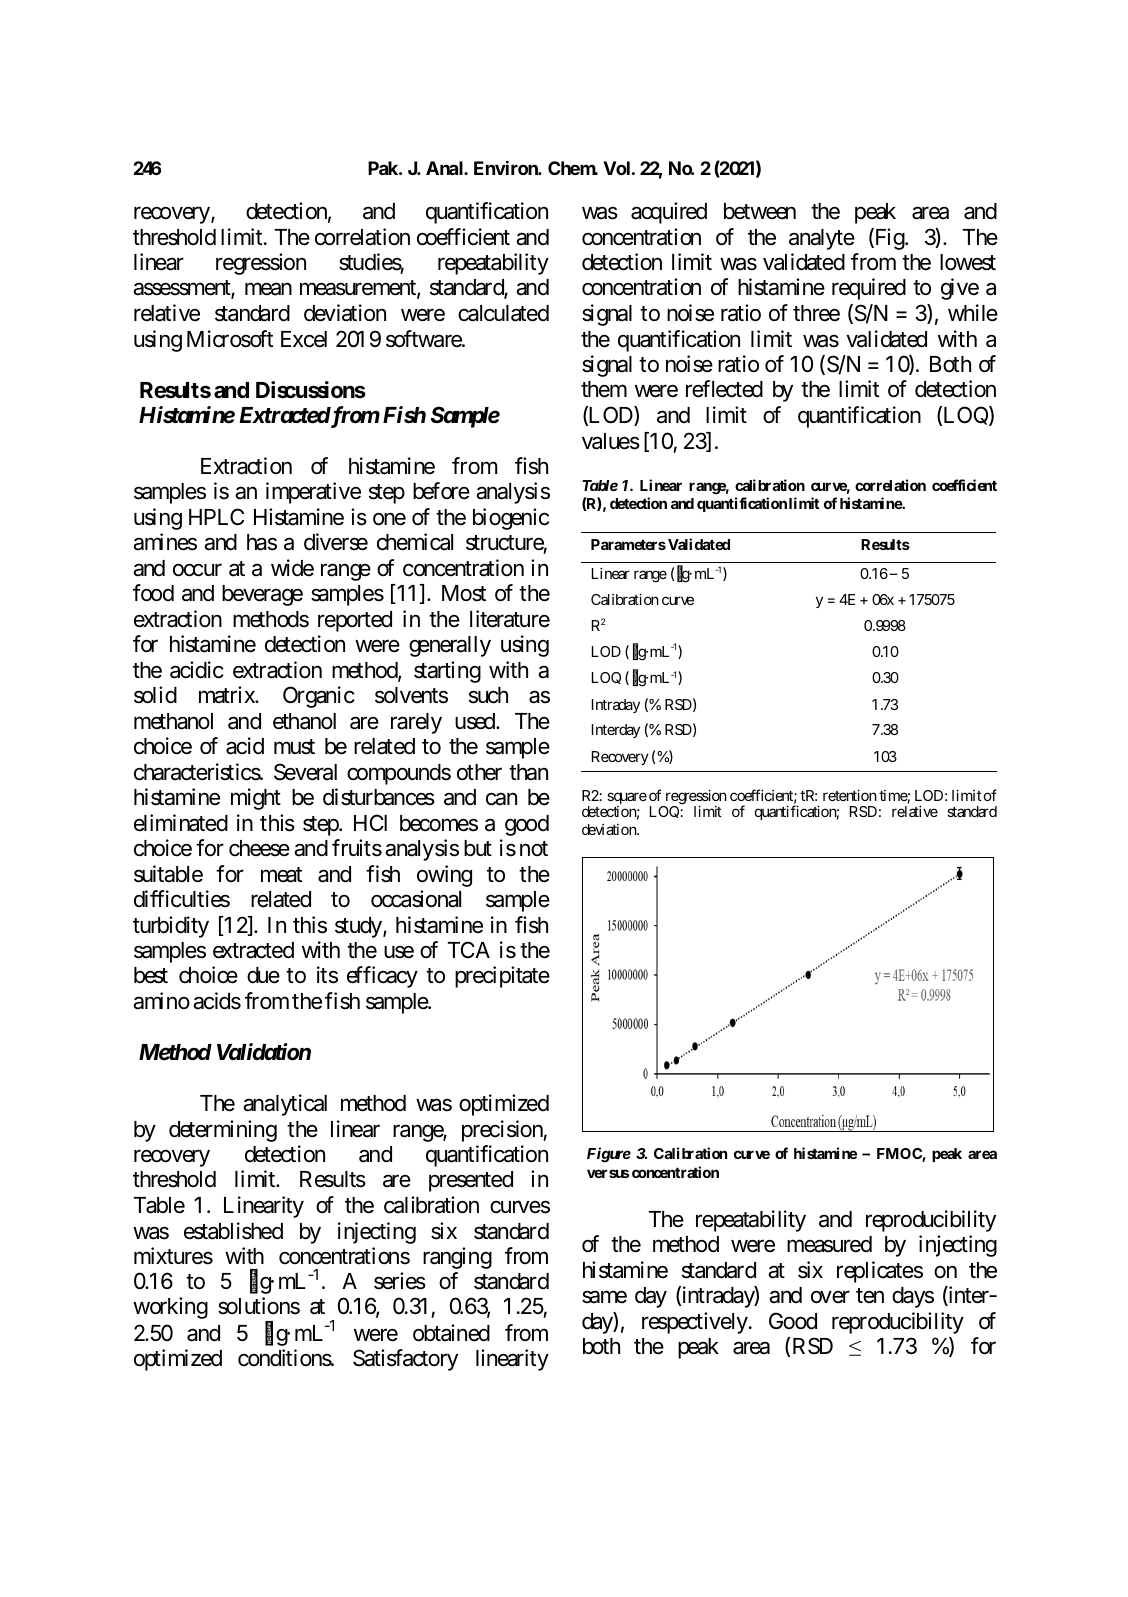 The width and height of the screenshot is (1128, 1597). What do you see at coordinates (256, 799) in the screenshot?
I see `might` at bounding box center [256, 799].
